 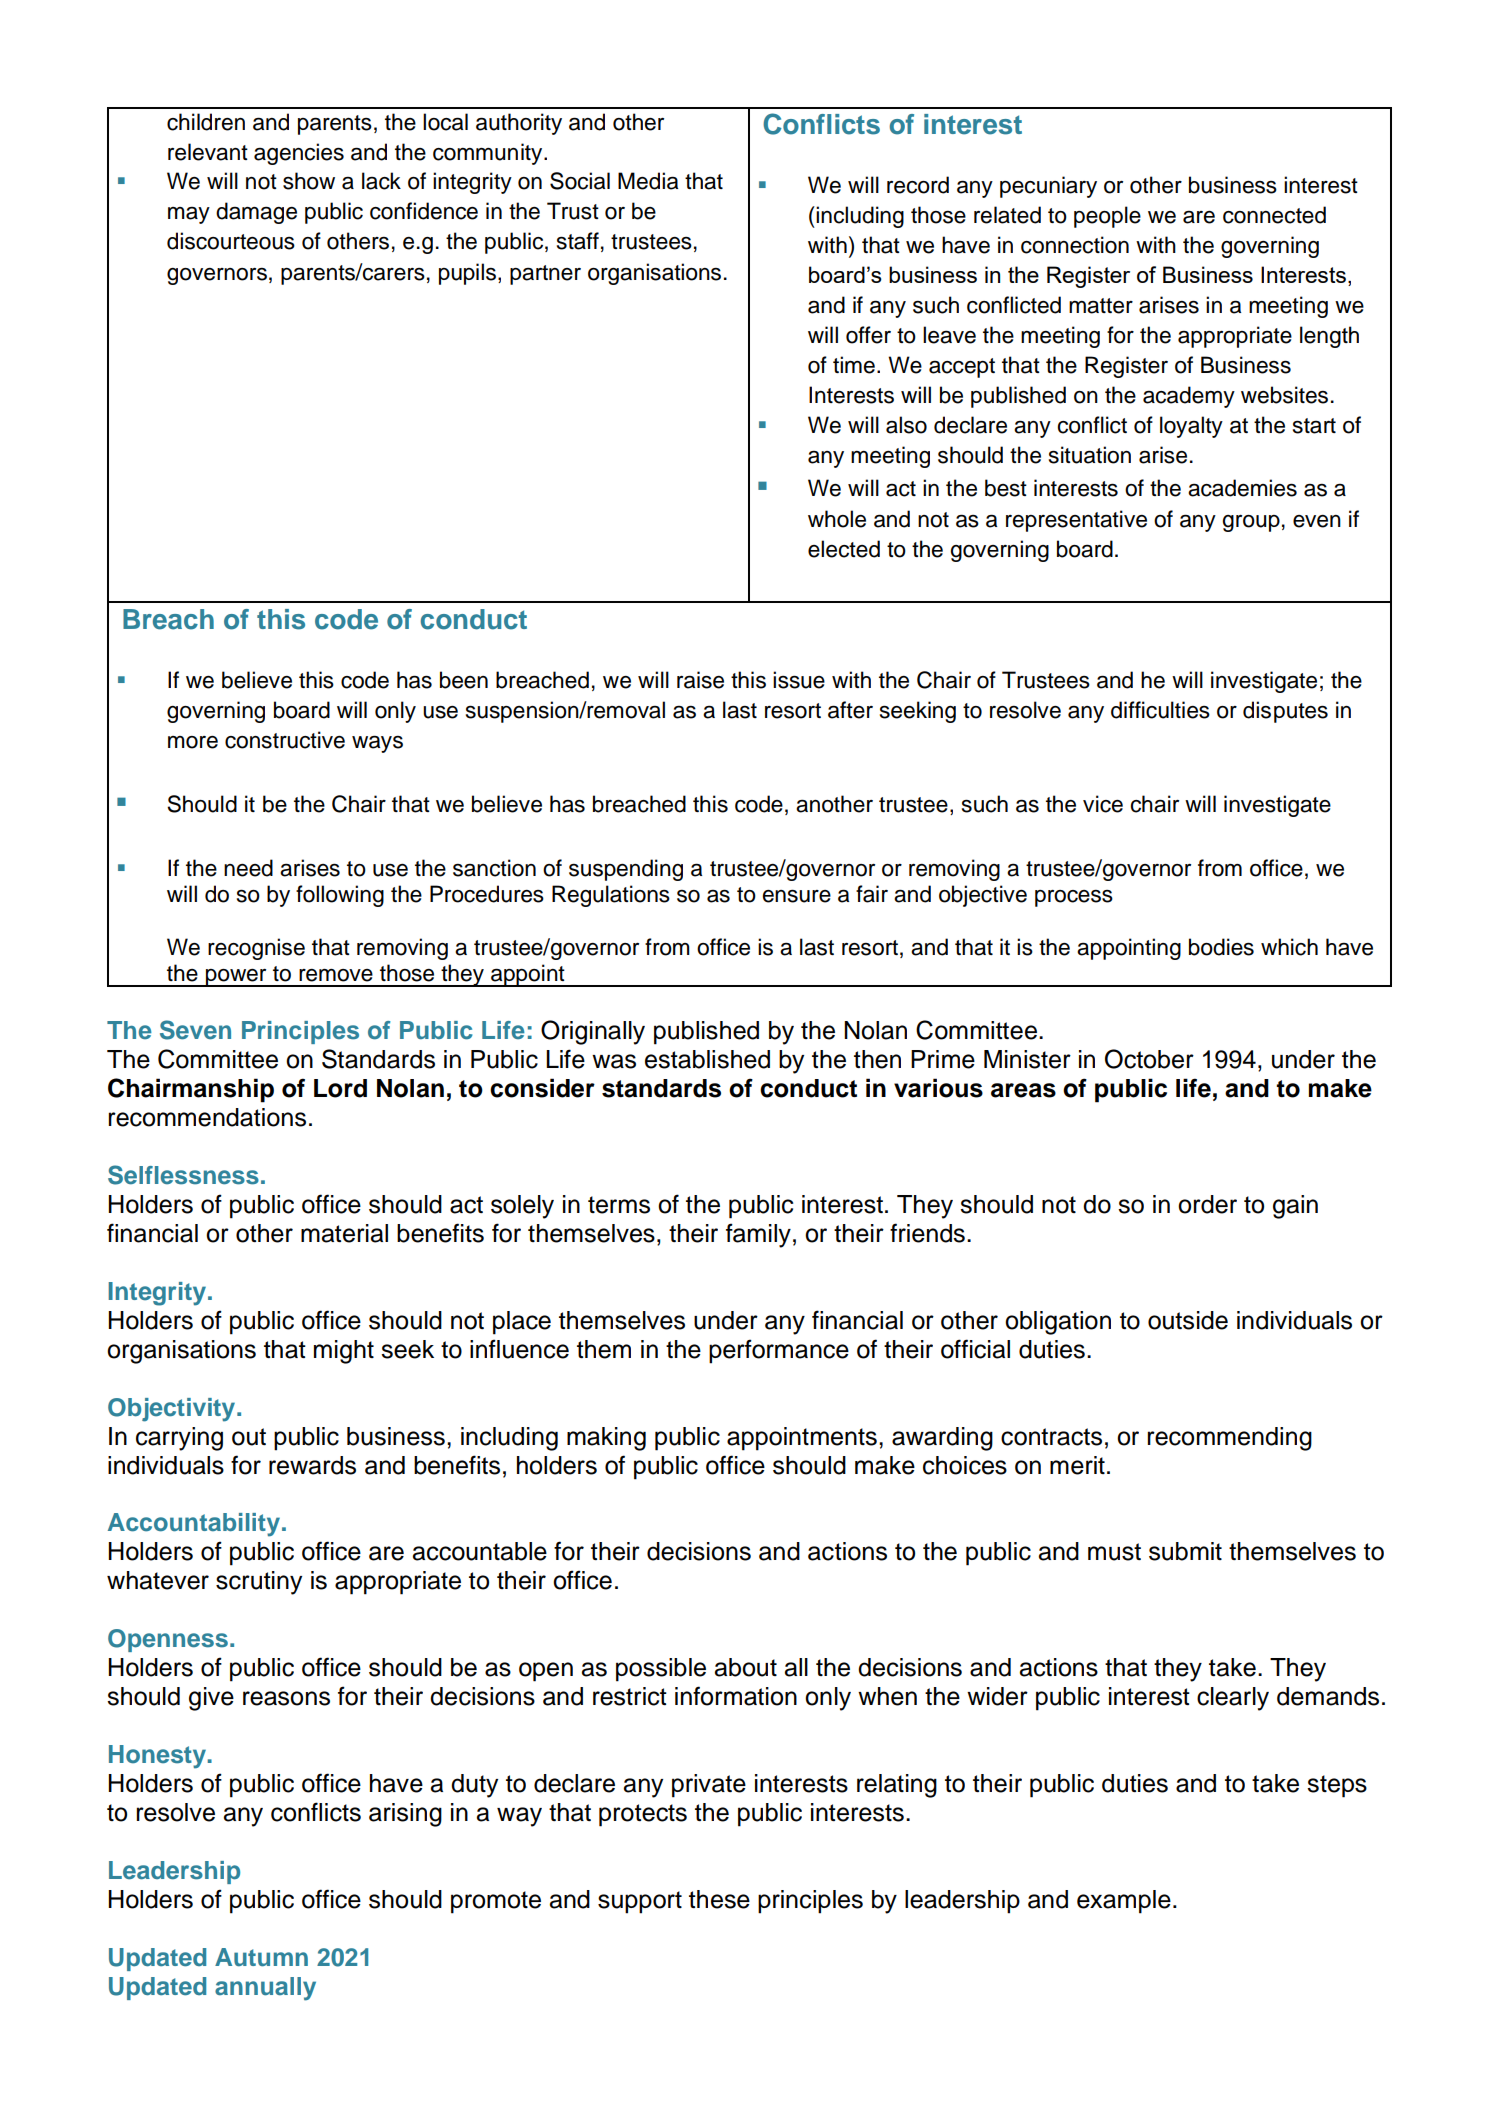 What do you see at coordinates (261, 1957) in the image?
I see `Autumn` at bounding box center [261, 1957].
